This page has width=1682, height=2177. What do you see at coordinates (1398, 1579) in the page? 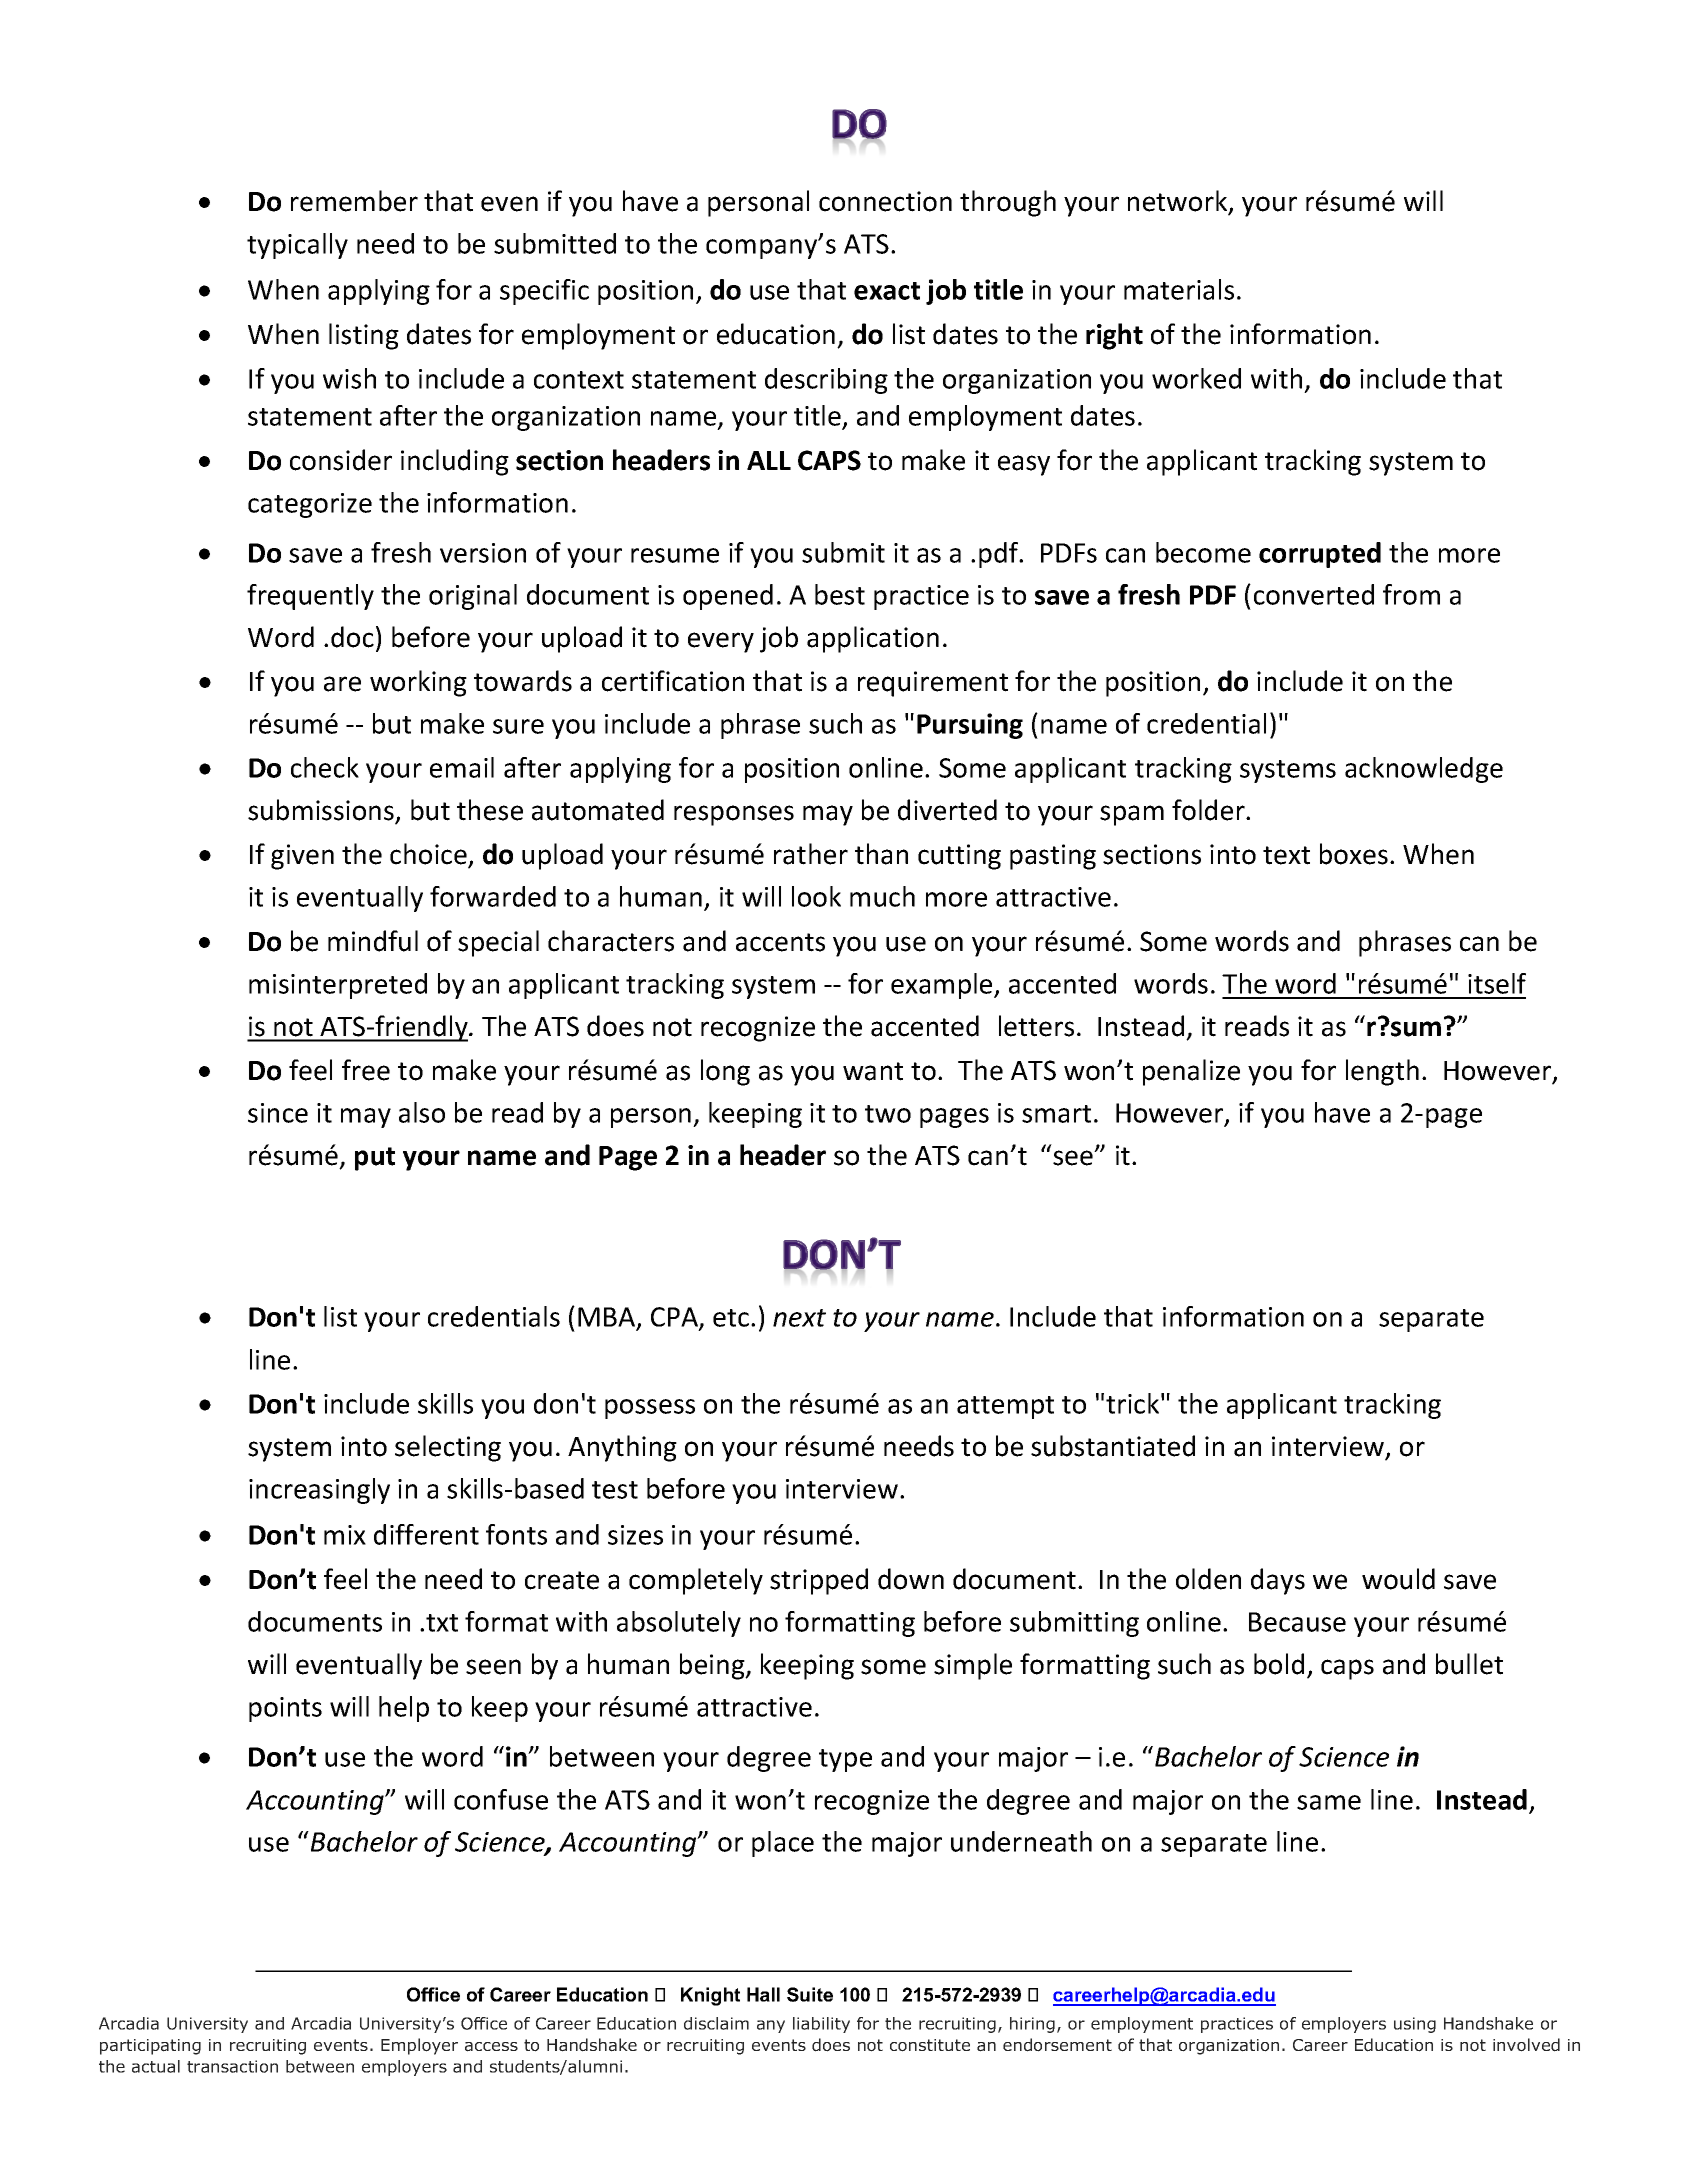
I see `would` at bounding box center [1398, 1579].
